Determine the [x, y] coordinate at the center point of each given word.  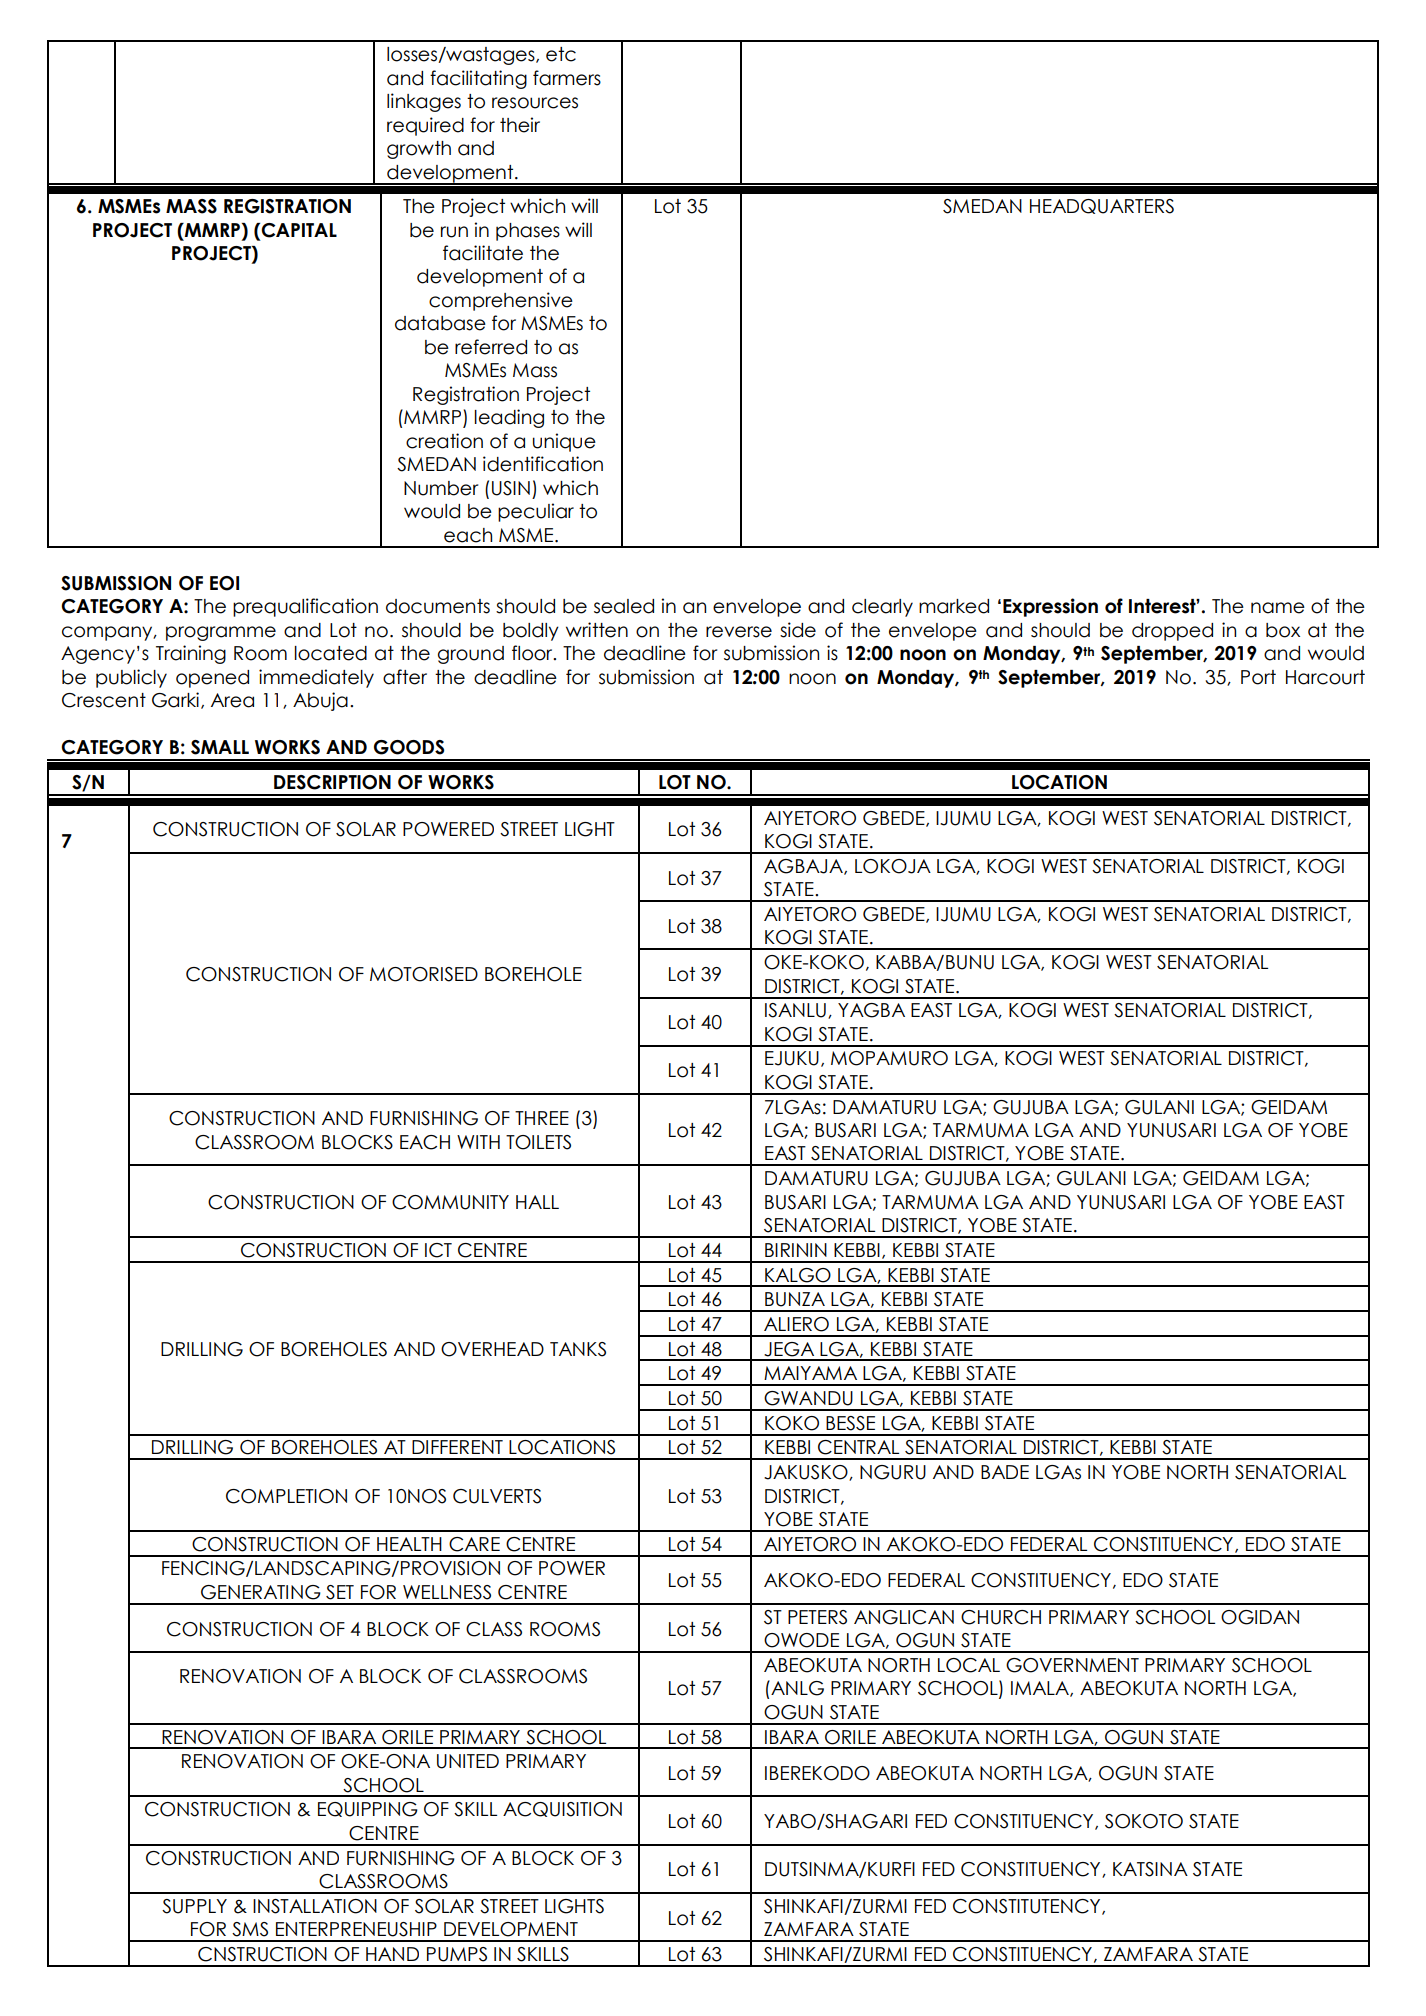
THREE [542, 1118]
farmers [567, 78]
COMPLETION [286, 1496]
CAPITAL [298, 230]
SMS [250, 1929]
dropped [1172, 632]
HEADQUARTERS [1102, 206]
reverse [739, 632]
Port [1258, 677]
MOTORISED [424, 974]
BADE [1005, 1472]
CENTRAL [858, 1447]
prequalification [305, 607]
